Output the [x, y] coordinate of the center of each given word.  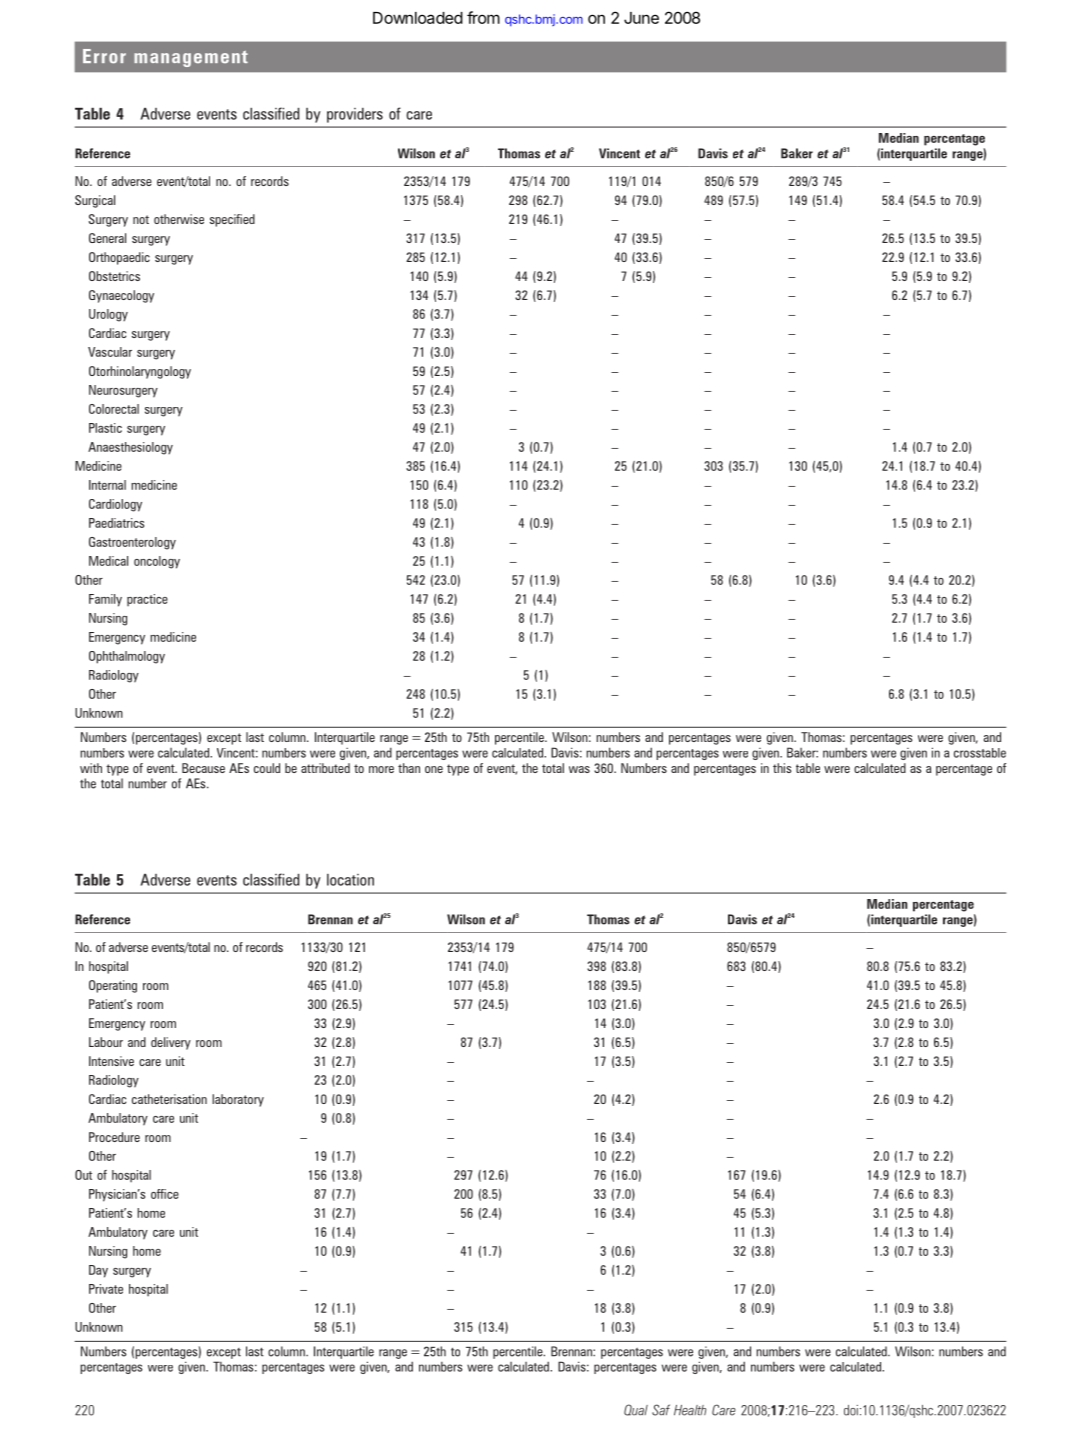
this [782, 768]
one [434, 769]
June [641, 18]
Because [203, 768]
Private [106, 1289]
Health [690, 1410]
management [191, 59]
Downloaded [418, 18]
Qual [636, 1410]
